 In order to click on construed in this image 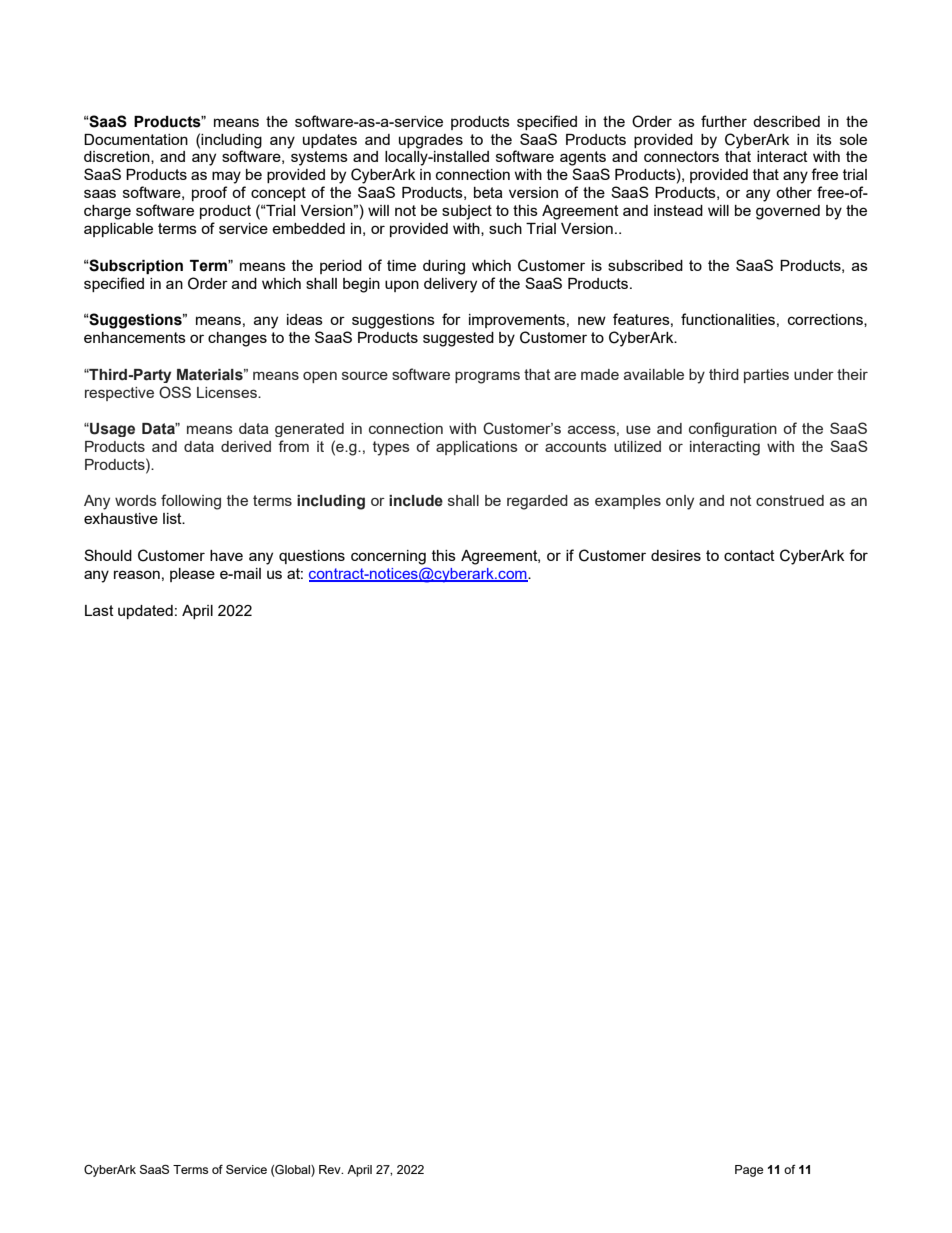, I will do `click(790, 500)`.
